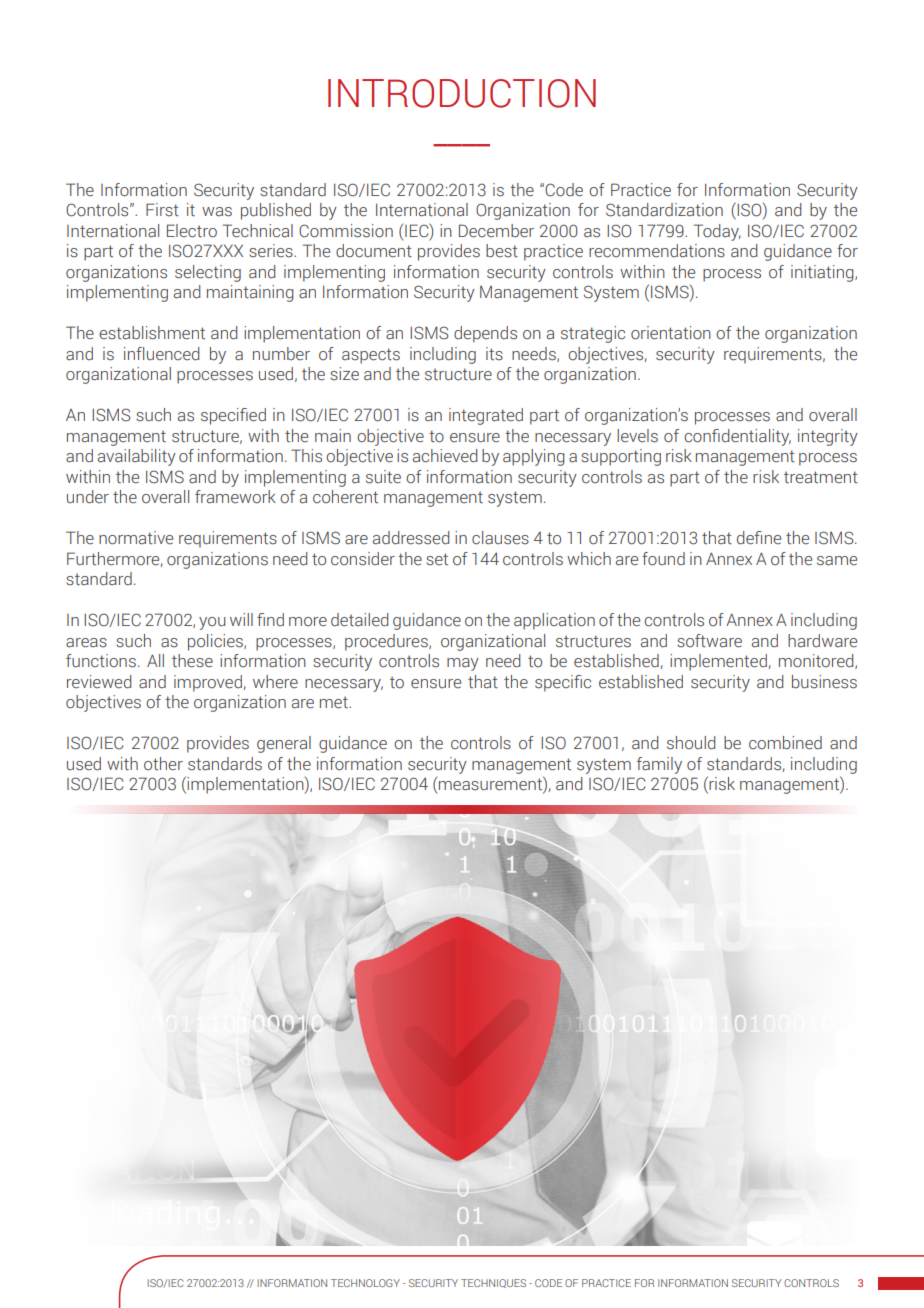 The width and height of the document is (924, 1308). What do you see at coordinates (365, 1283) in the document?
I see `TECHNOLOGY` at bounding box center [365, 1283].
